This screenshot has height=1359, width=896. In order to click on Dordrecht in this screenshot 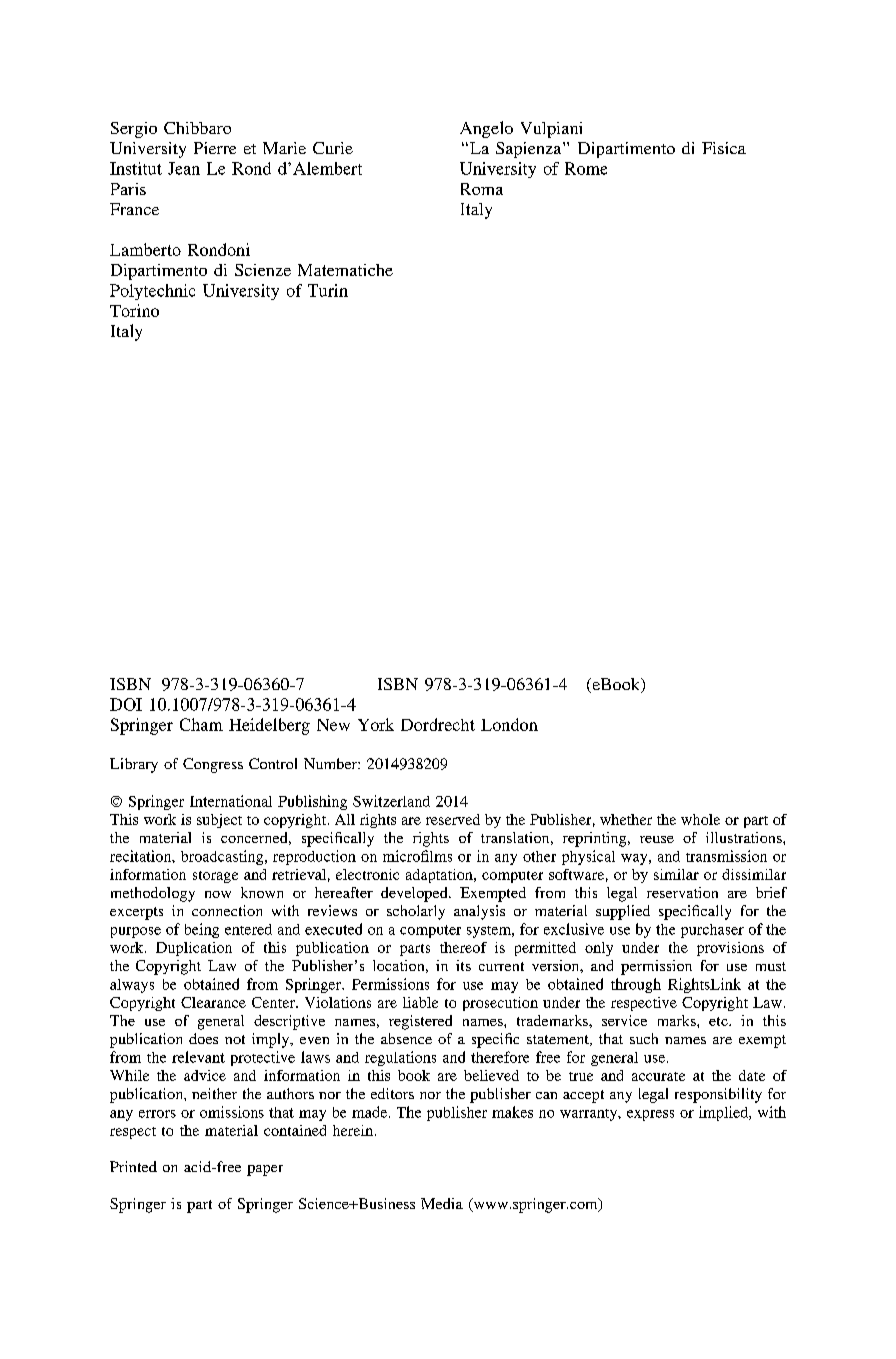, I will do `click(438, 724)`.
